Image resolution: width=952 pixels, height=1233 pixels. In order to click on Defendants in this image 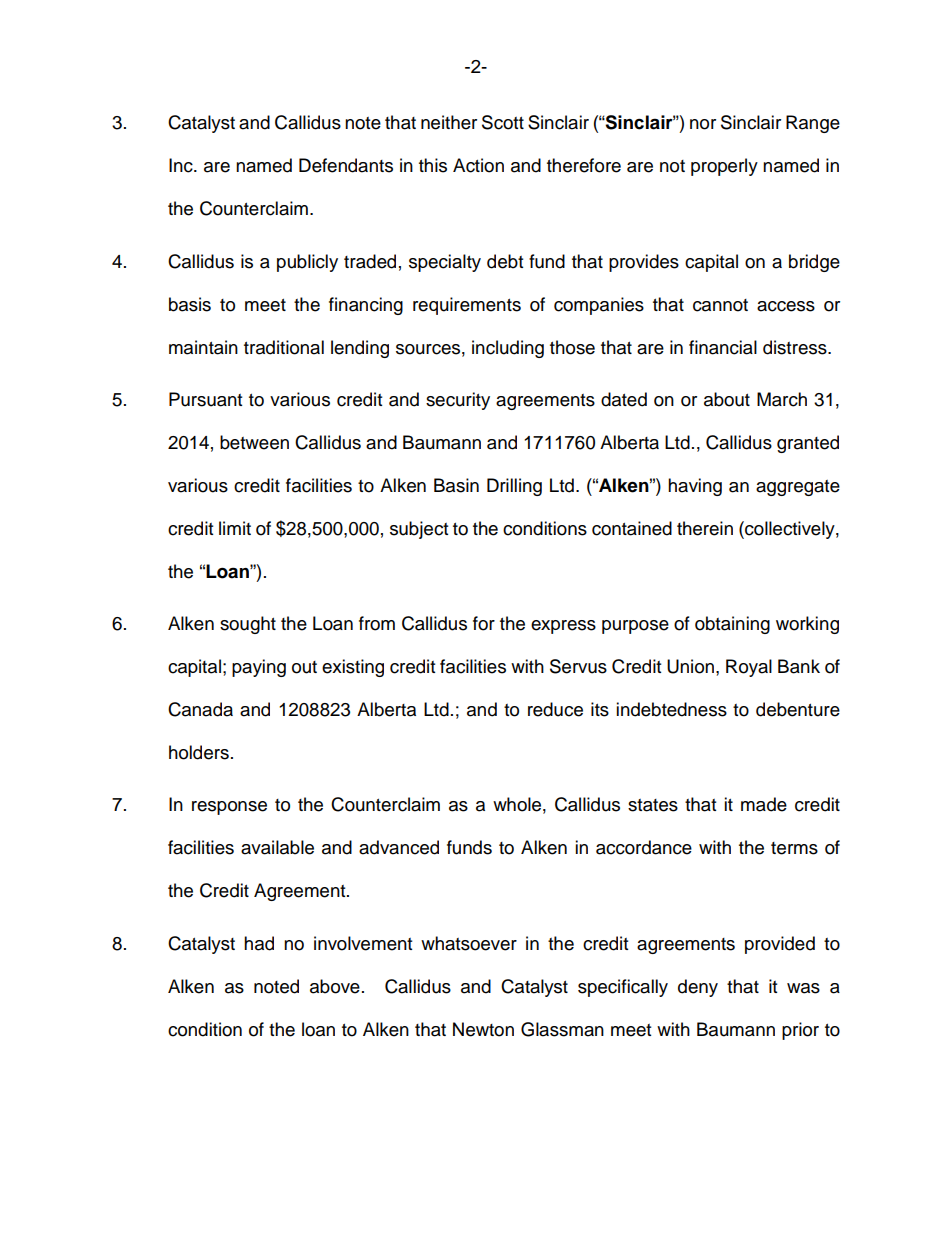, I will do `click(346, 165)`.
